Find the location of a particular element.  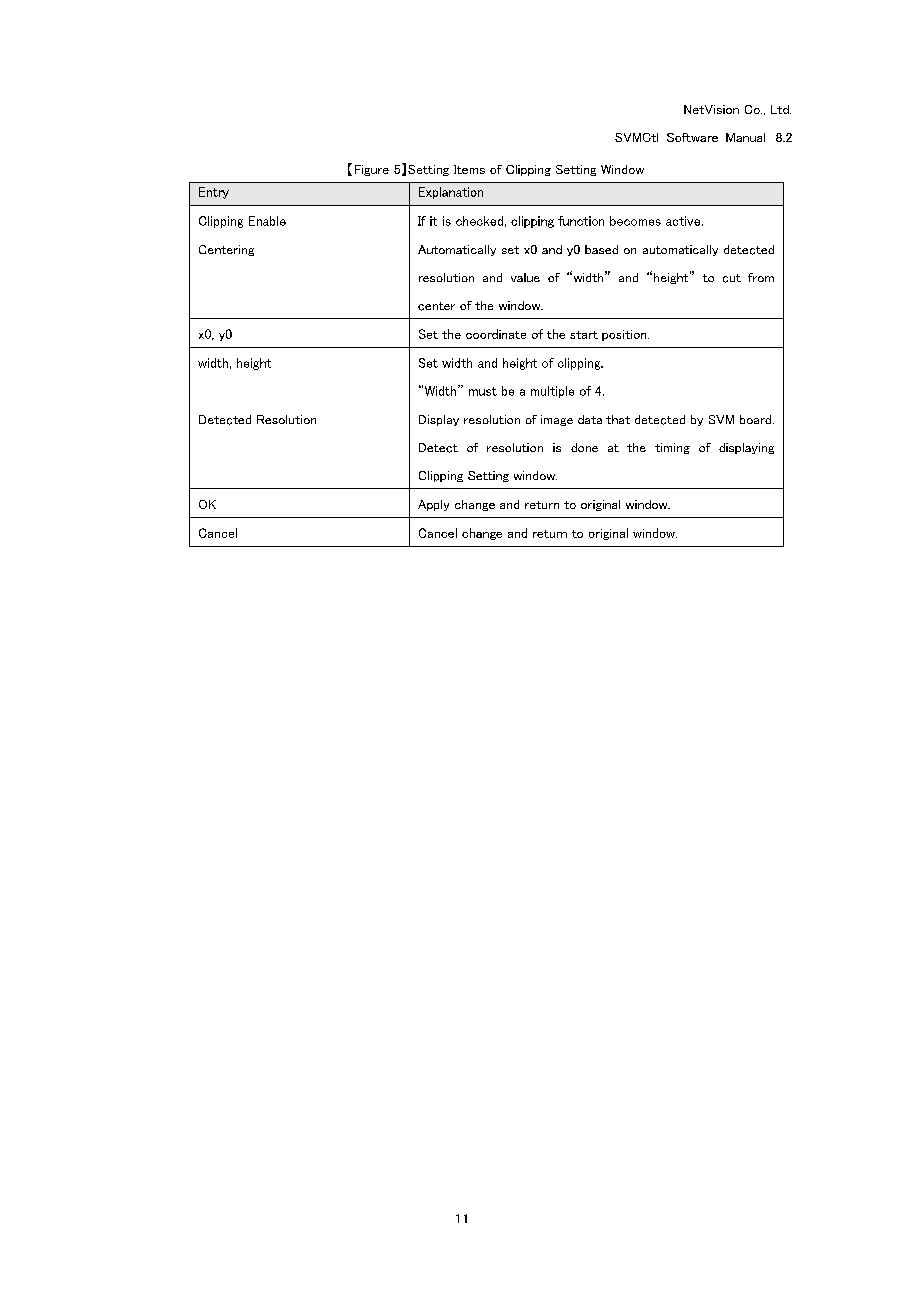

Figure is located at coordinates (372, 170).
